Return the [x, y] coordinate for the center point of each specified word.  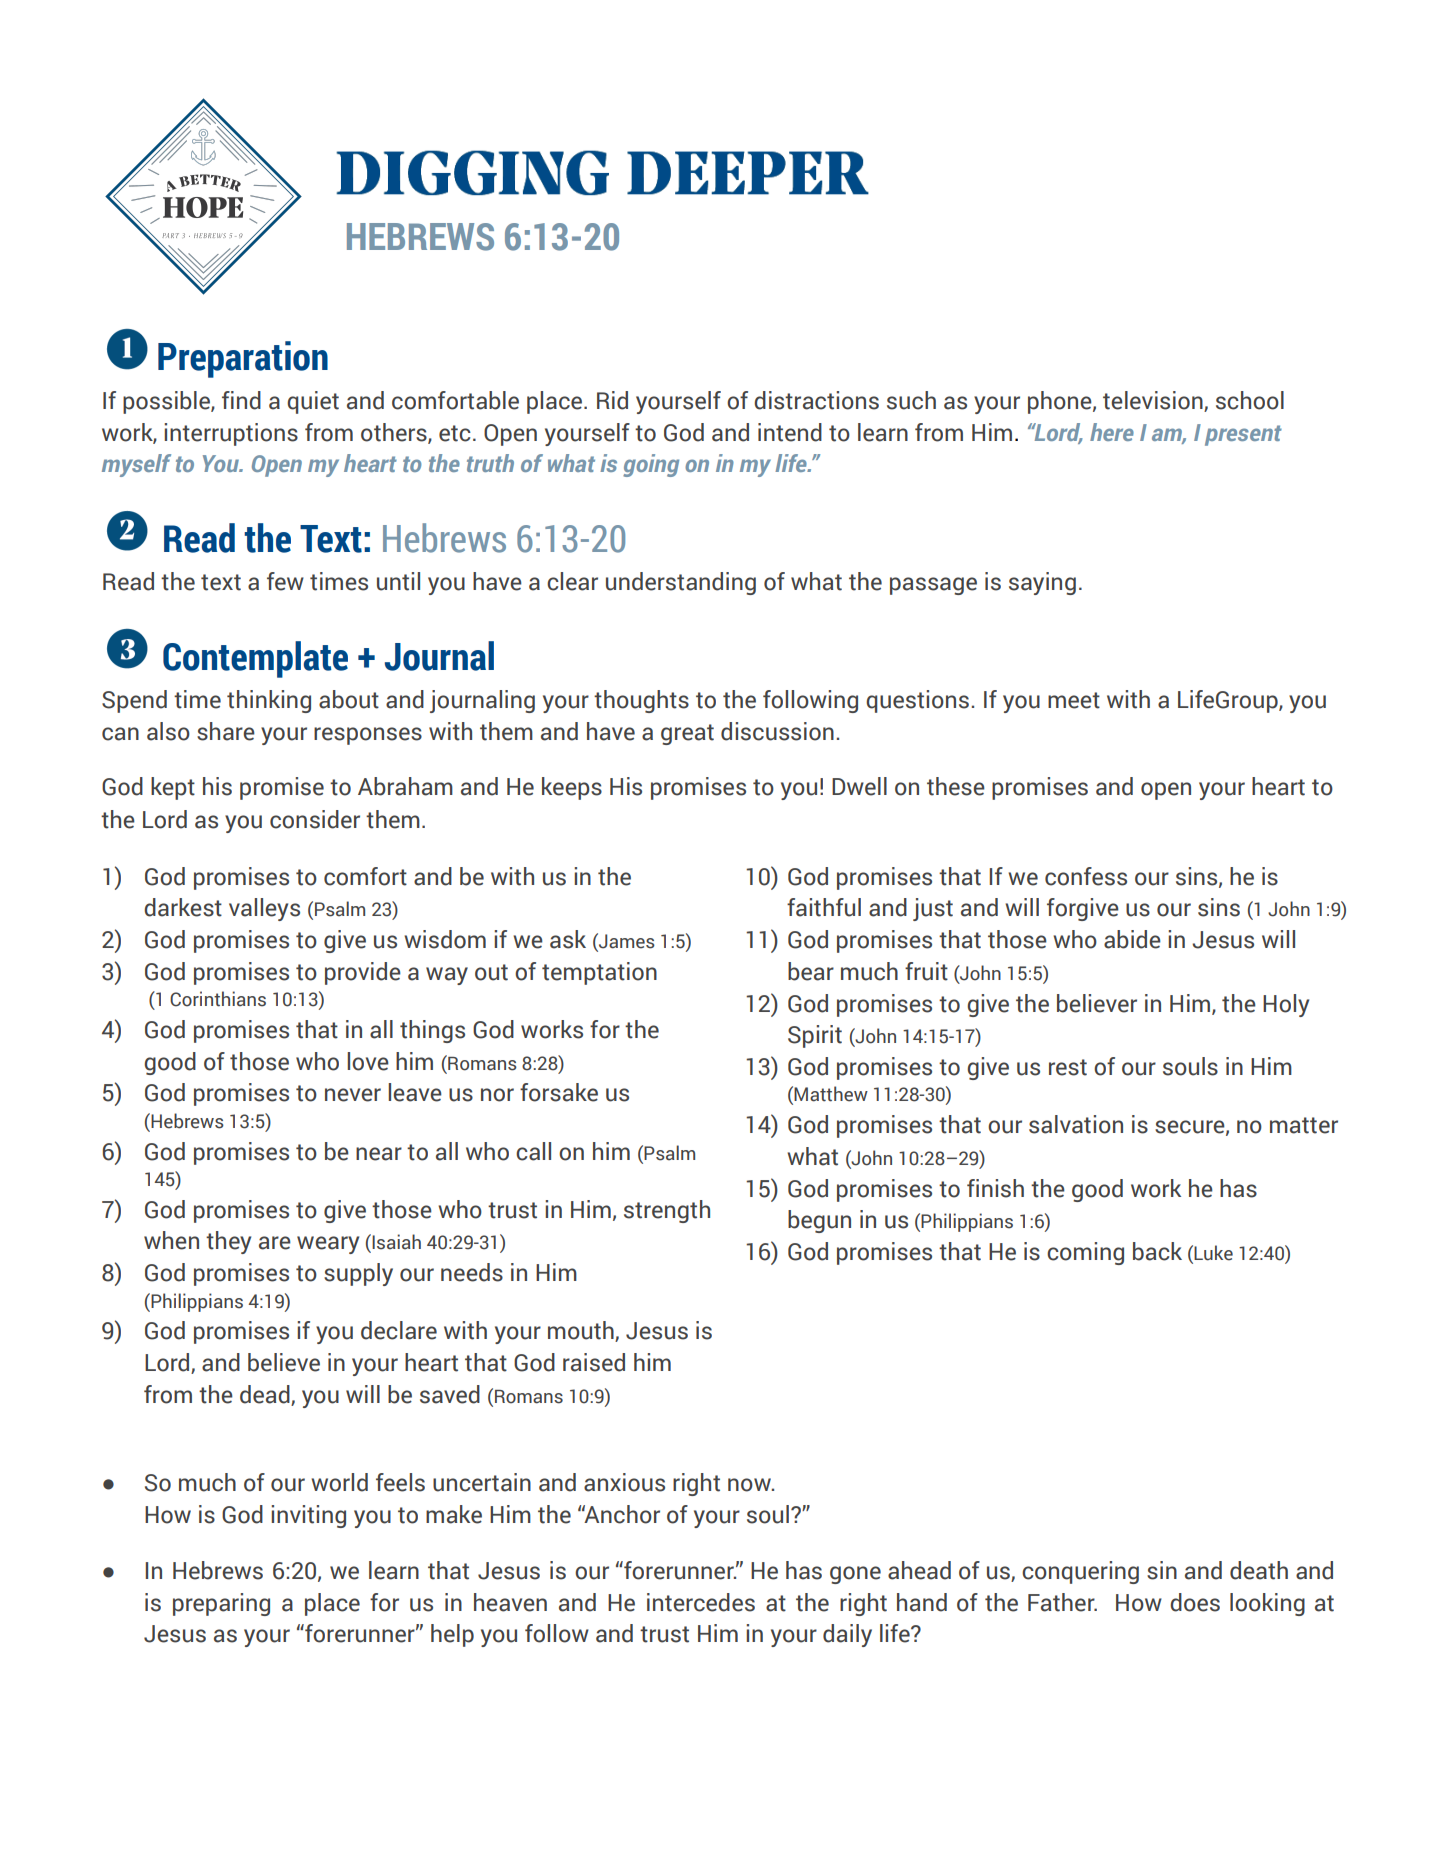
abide [1132, 939]
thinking [269, 701]
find [241, 400]
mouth [582, 1331]
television [1154, 401]
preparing [221, 1604]
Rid [612, 400]
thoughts [641, 701]
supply [358, 1274]
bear [811, 971]
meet [1074, 700]
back [1157, 1251]
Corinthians [218, 999]
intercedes [701, 1602]
